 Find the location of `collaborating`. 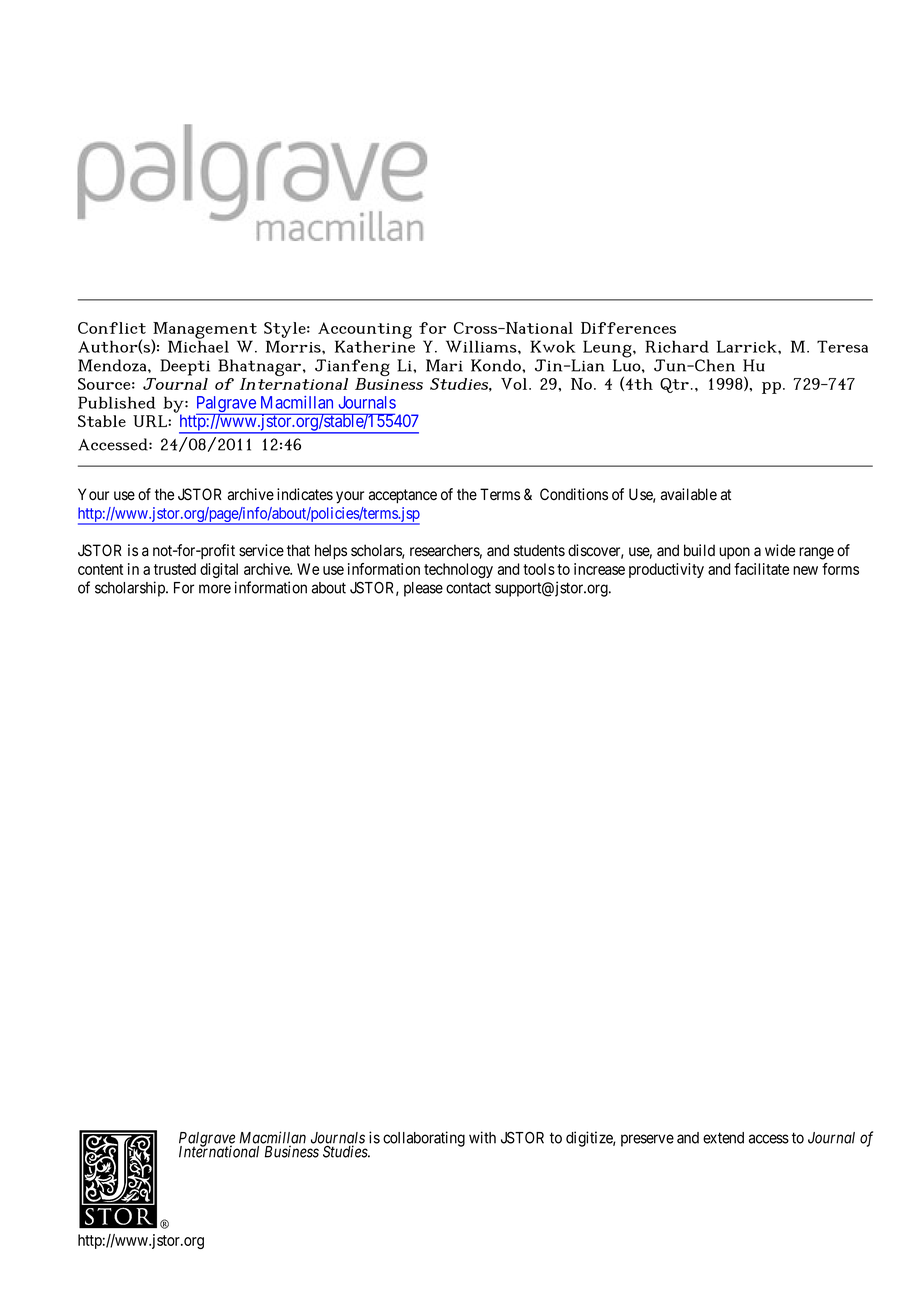

collaborating is located at coordinates (424, 1139).
